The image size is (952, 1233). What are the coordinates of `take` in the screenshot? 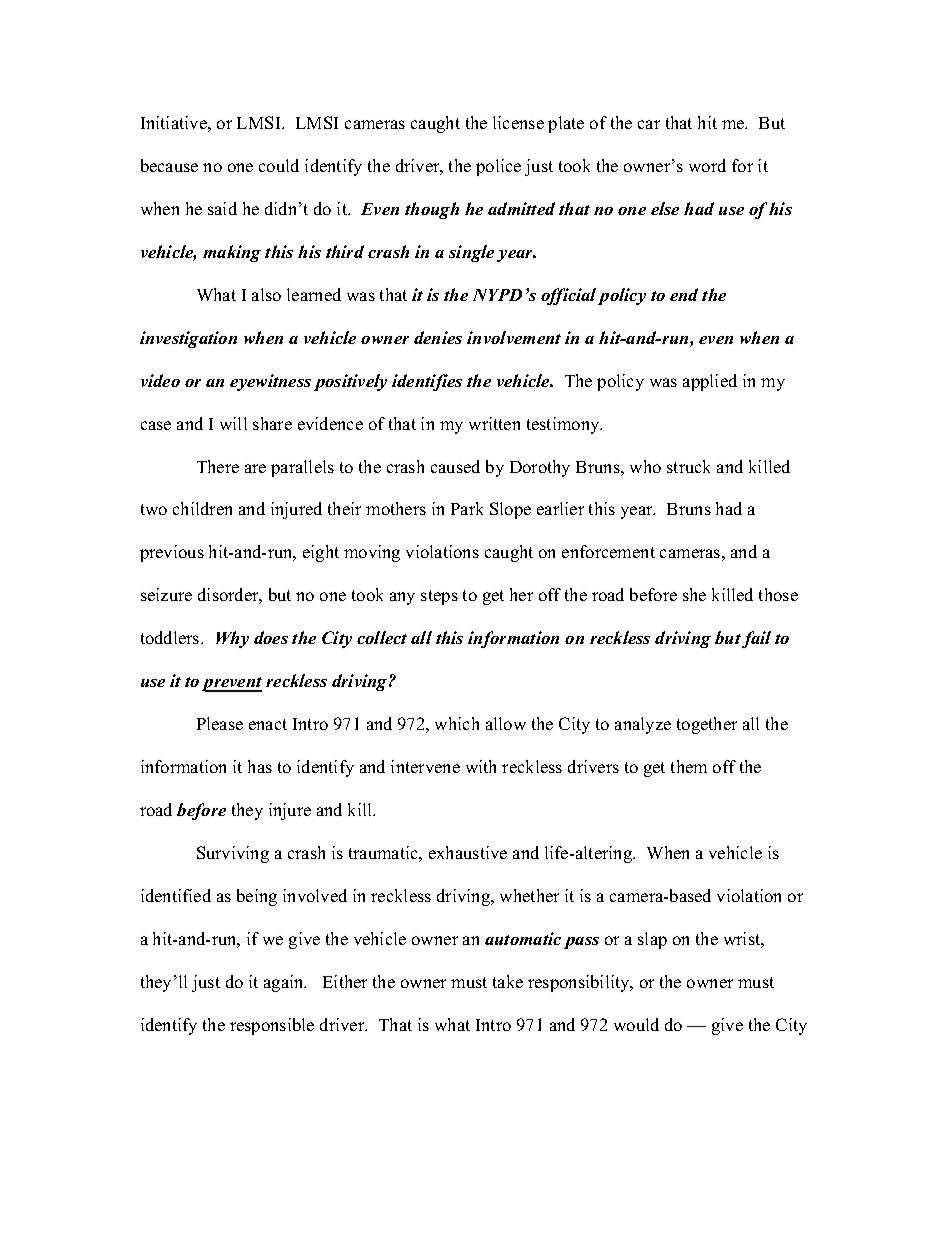 It's located at (508, 981).
